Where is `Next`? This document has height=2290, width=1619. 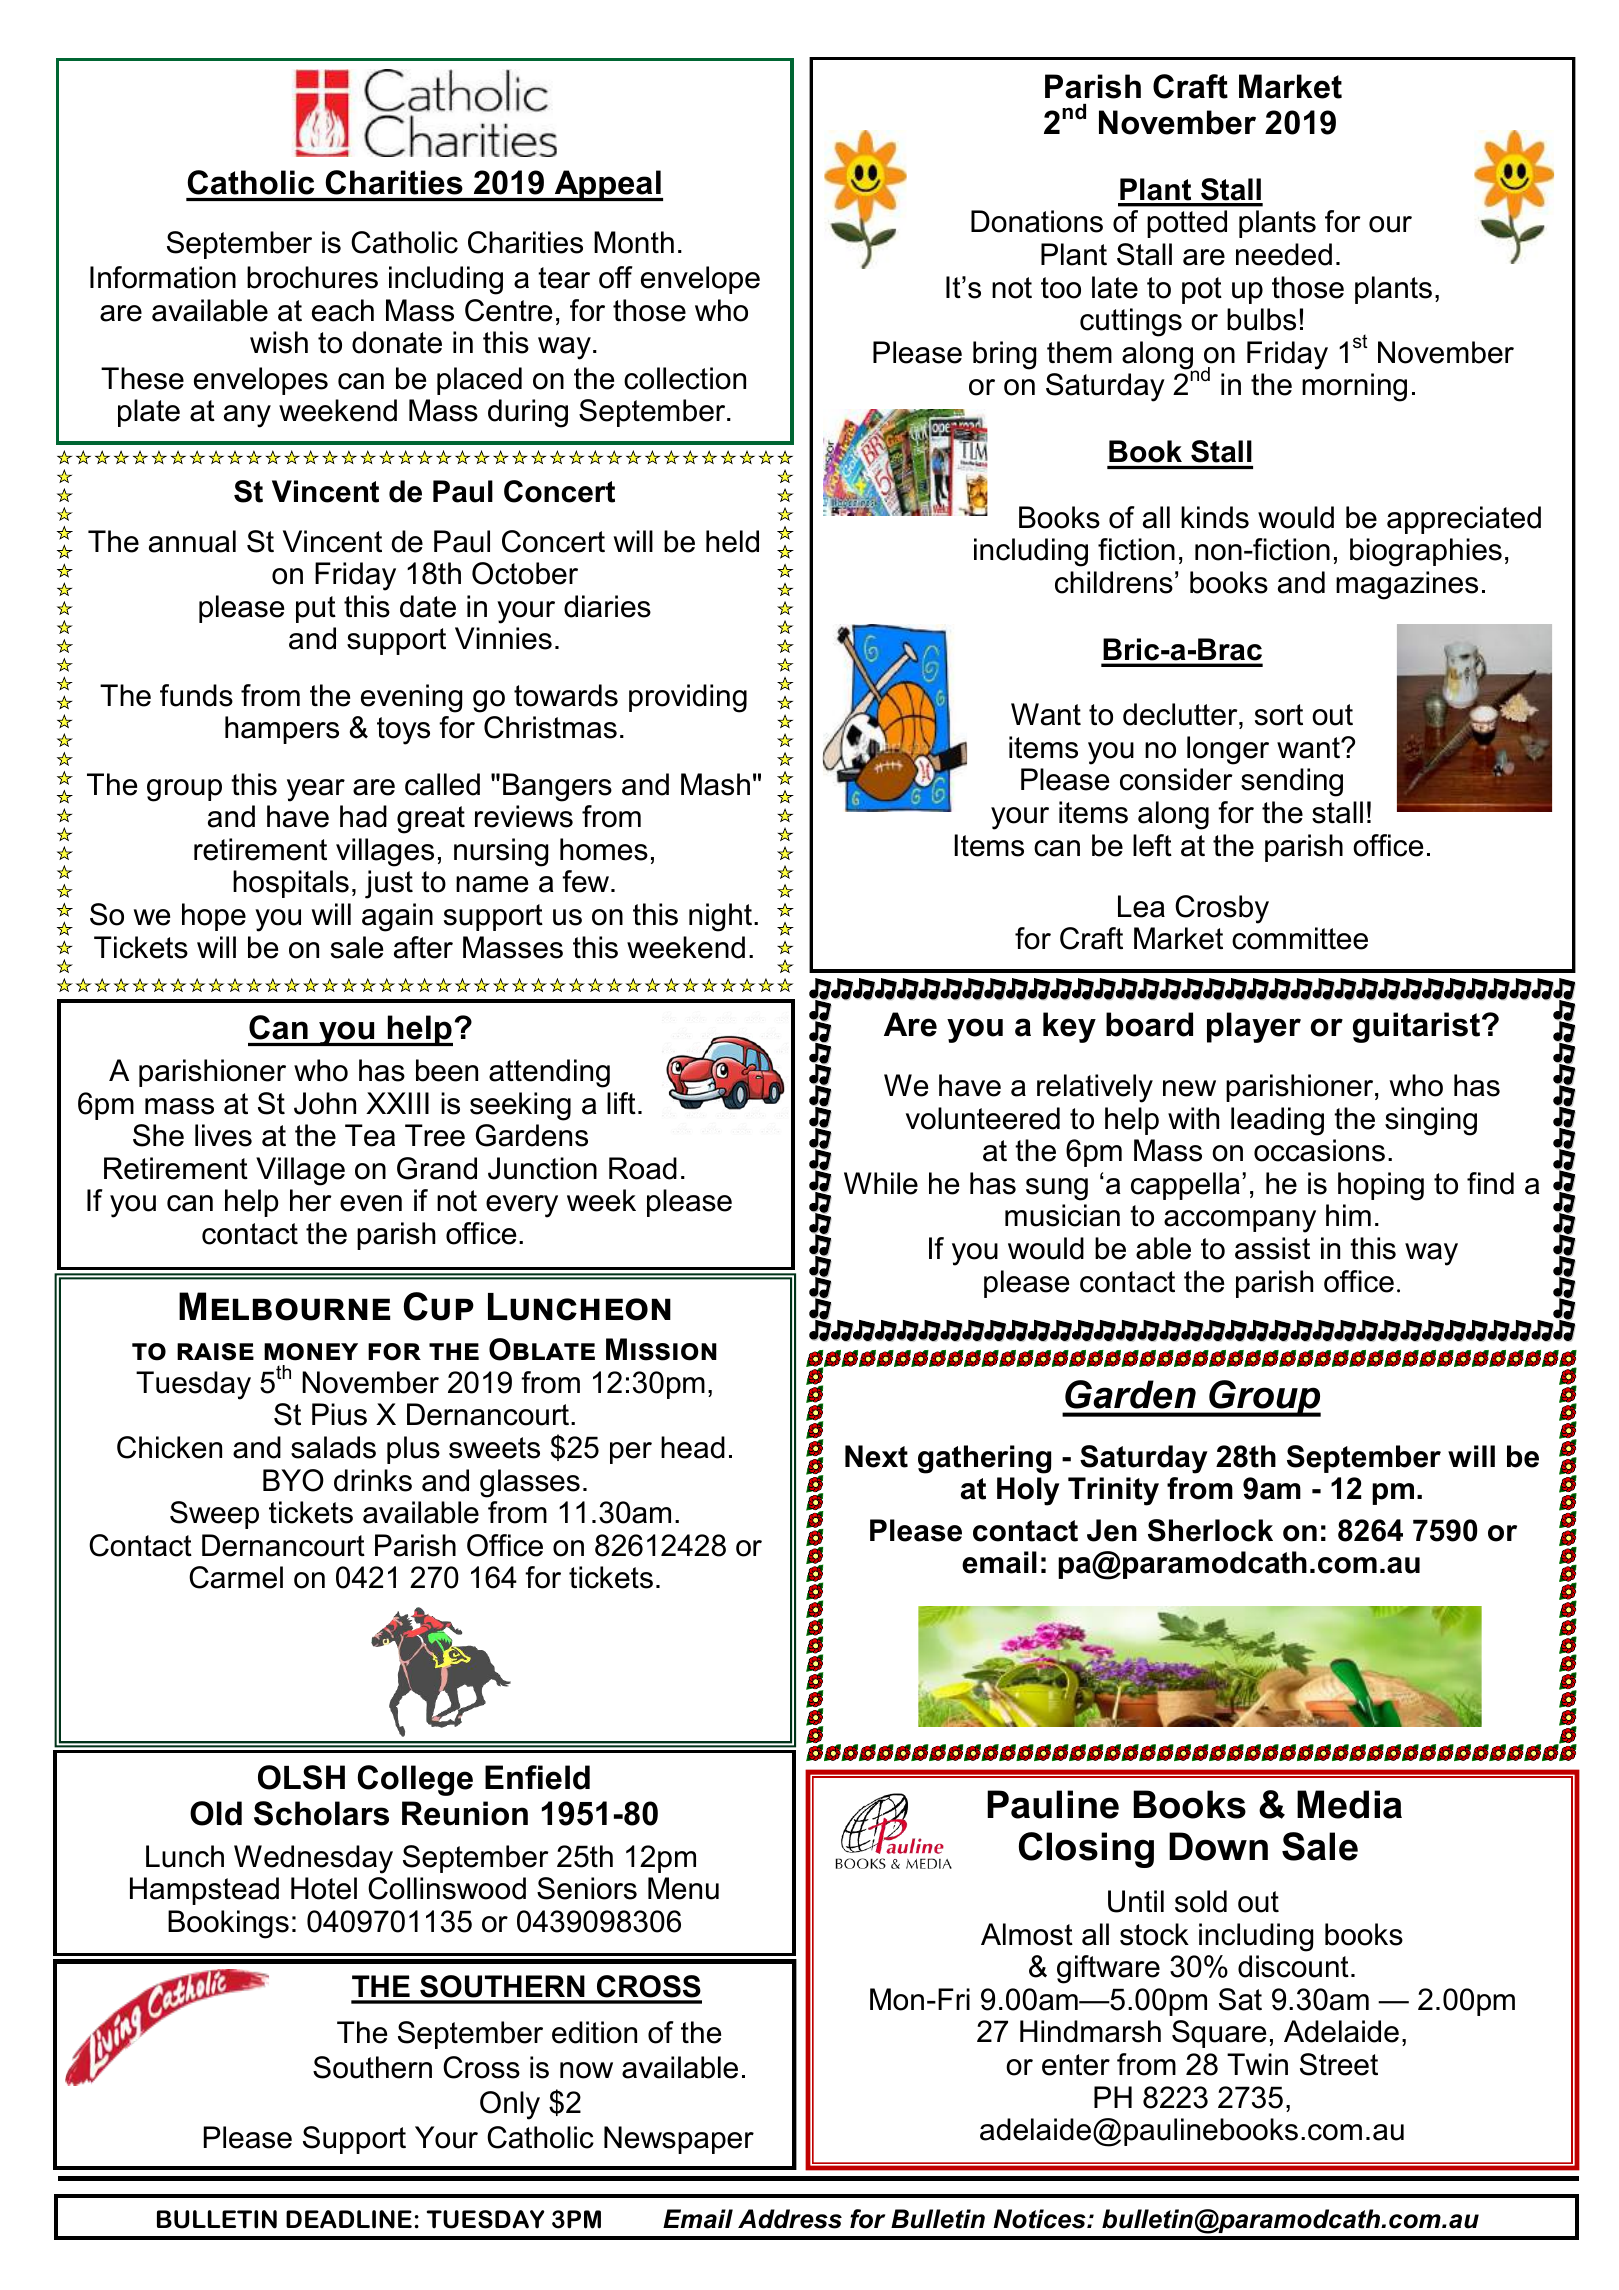 Next is located at coordinates (876, 1456).
